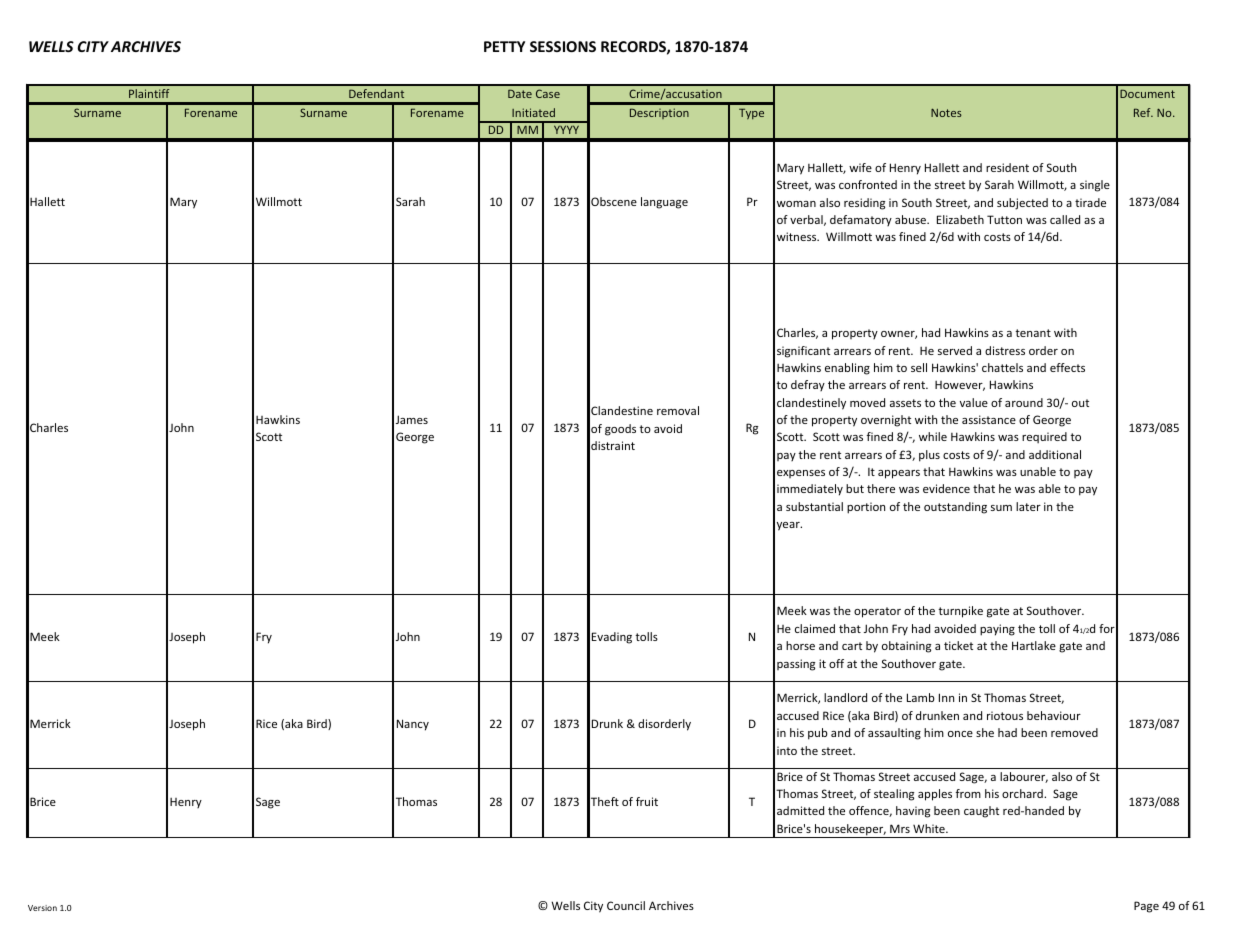 The image size is (1233, 952). Describe the element at coordinates (1055, 454) in the screenshot. I see `additional` at that location.
